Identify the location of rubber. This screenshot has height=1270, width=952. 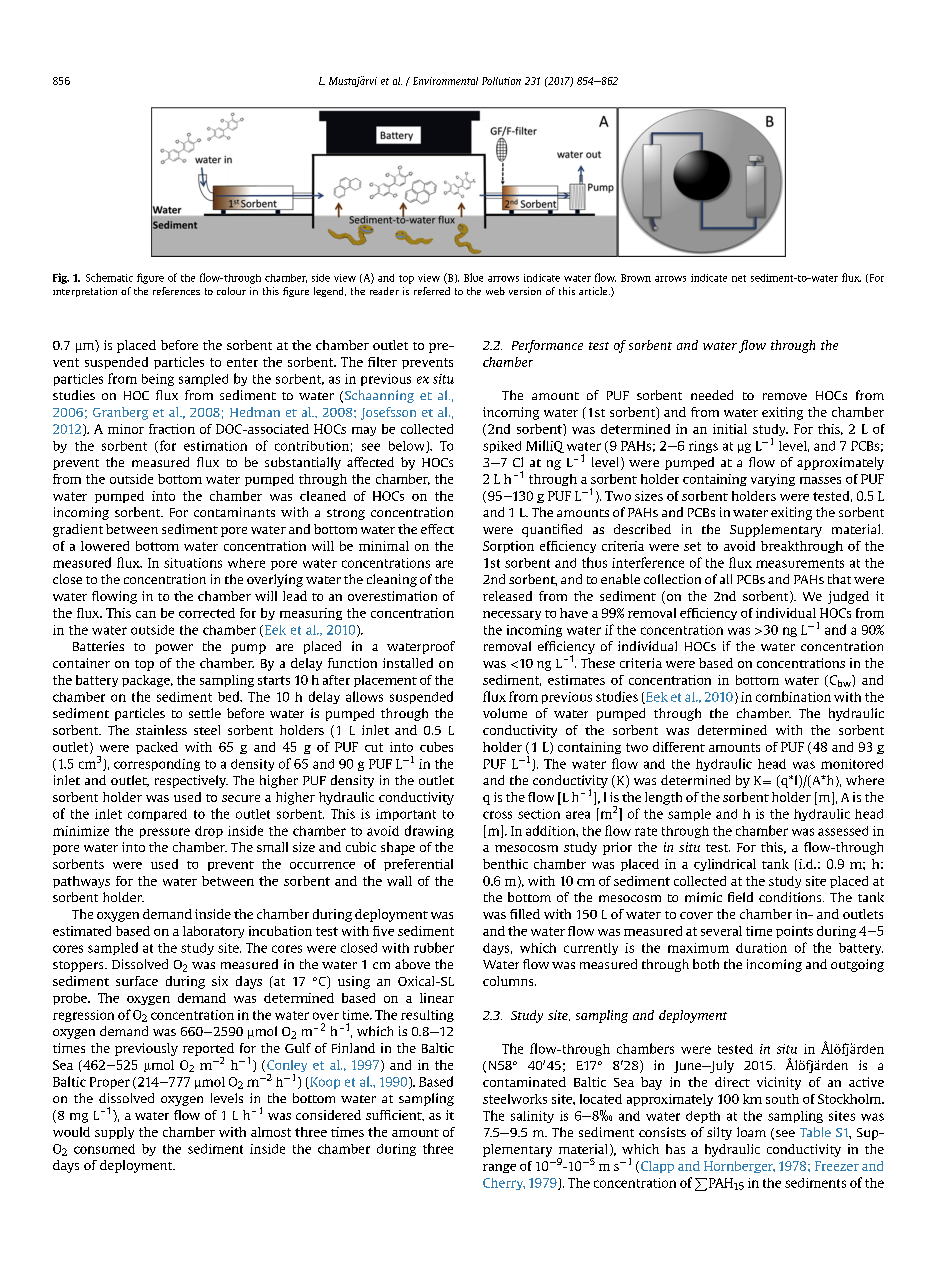
(434, 947).
